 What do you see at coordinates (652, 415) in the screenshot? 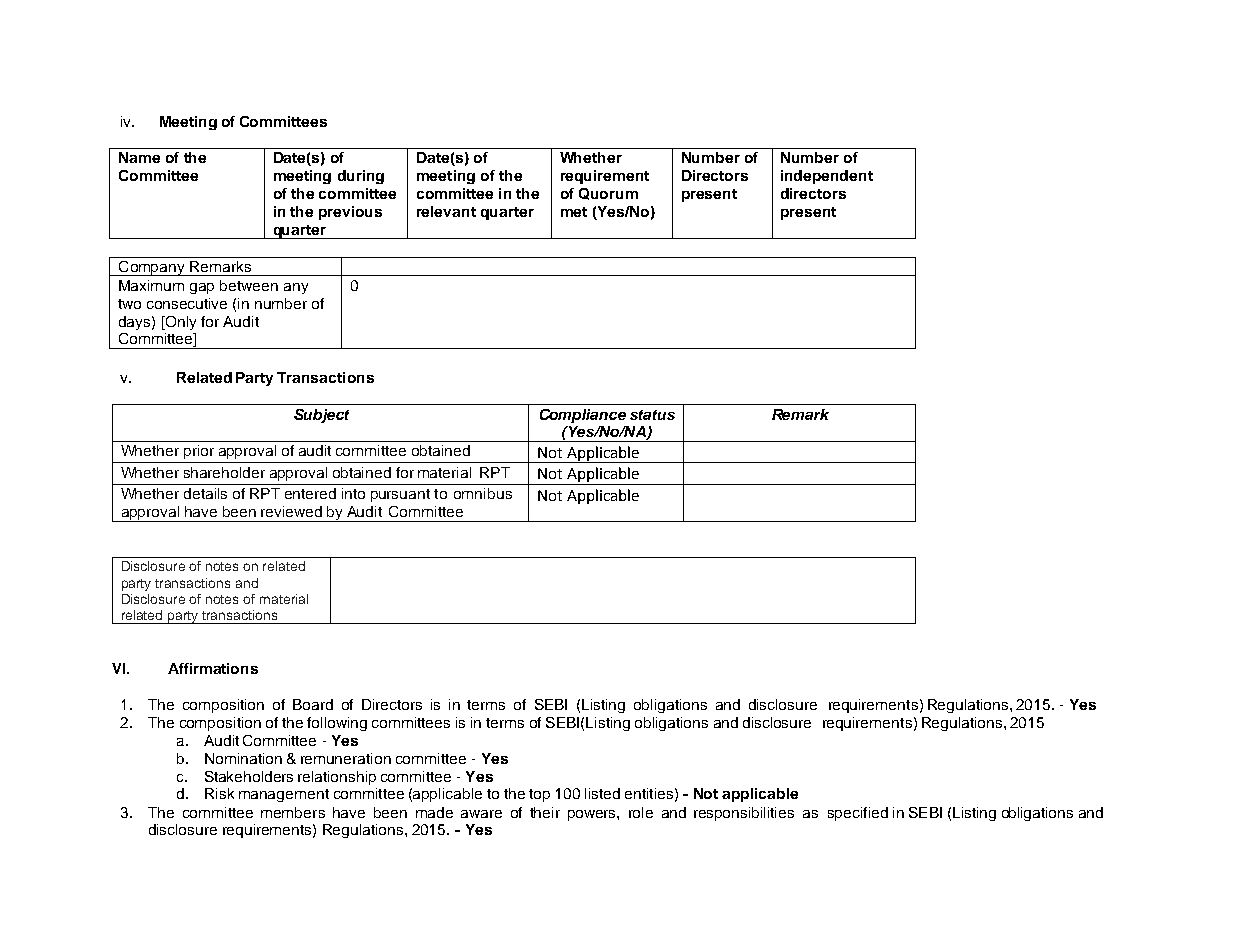
I see `status` at bounding box center [652, 415].
